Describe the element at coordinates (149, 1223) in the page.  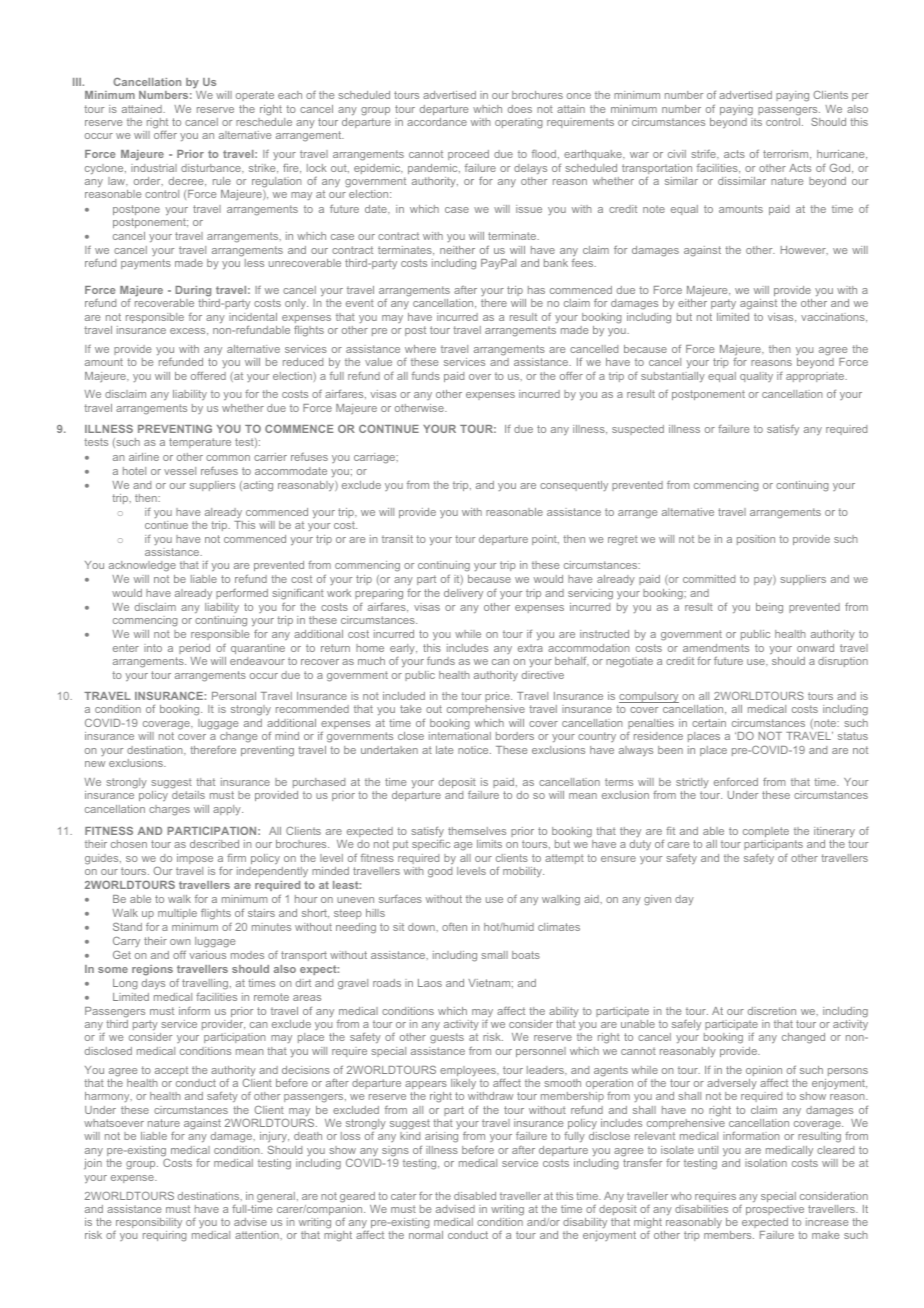
I see `responsibility` at that location.
